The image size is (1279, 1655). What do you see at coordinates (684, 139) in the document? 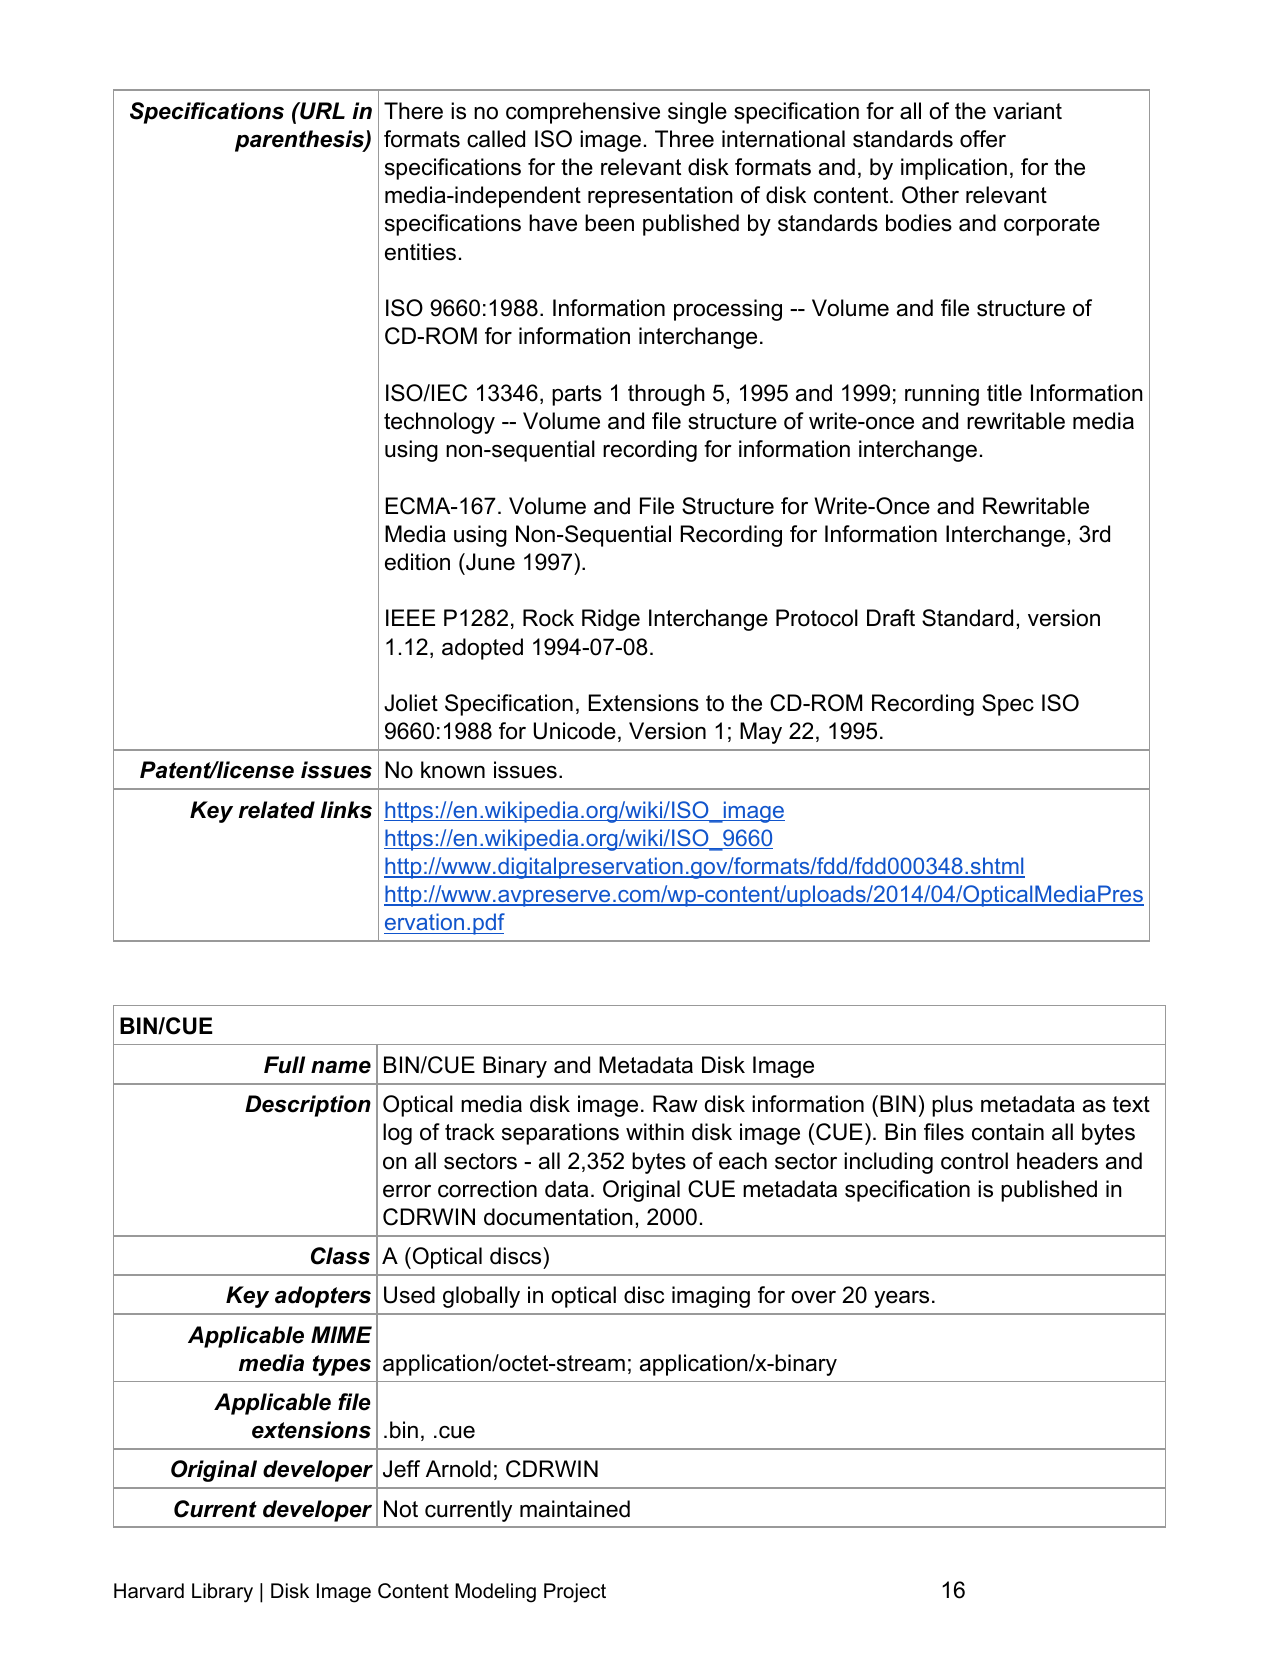
I see `Three` at bounding box center [684, 139].
